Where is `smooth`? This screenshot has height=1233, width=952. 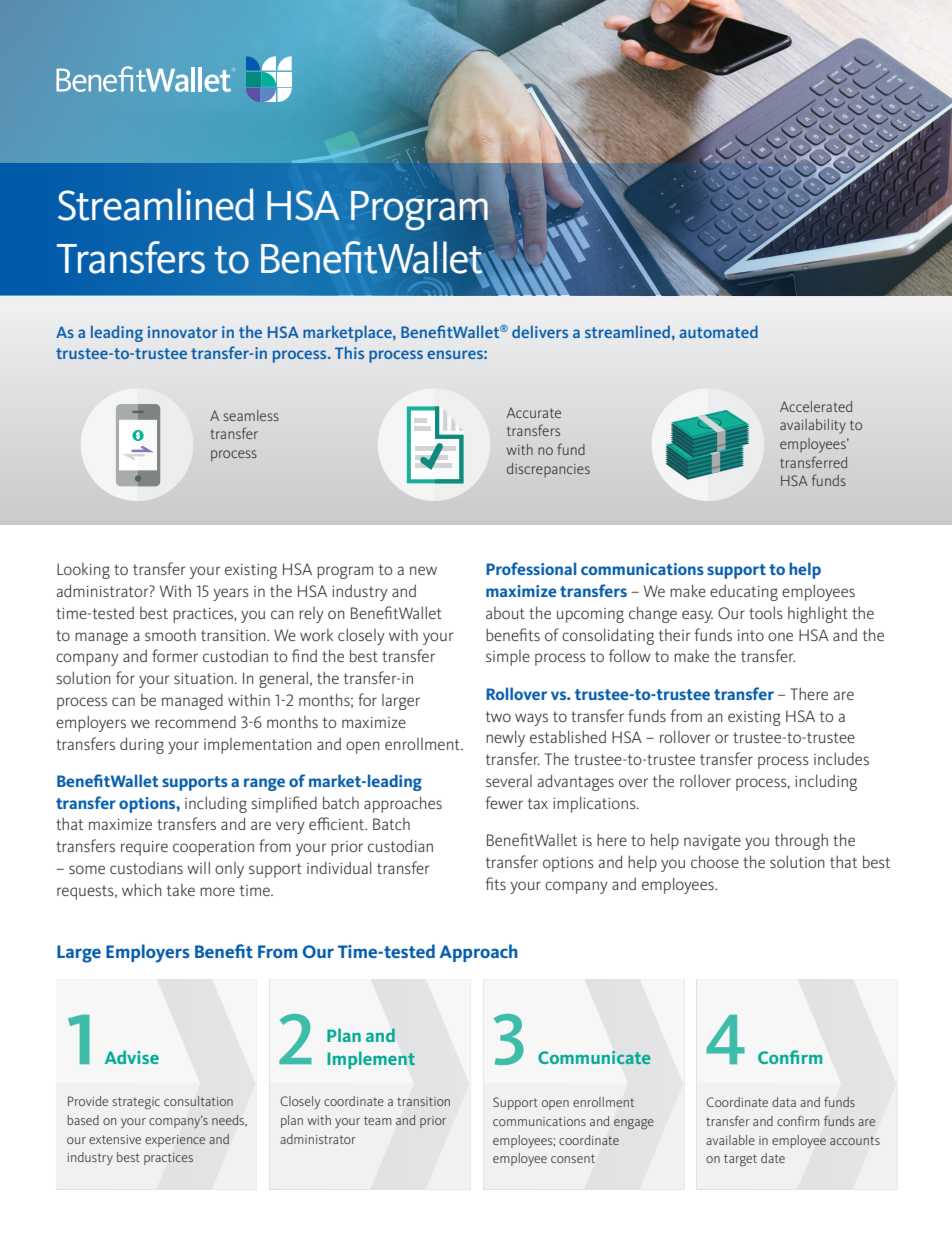 smooth is located at coordinates (170, 635).
